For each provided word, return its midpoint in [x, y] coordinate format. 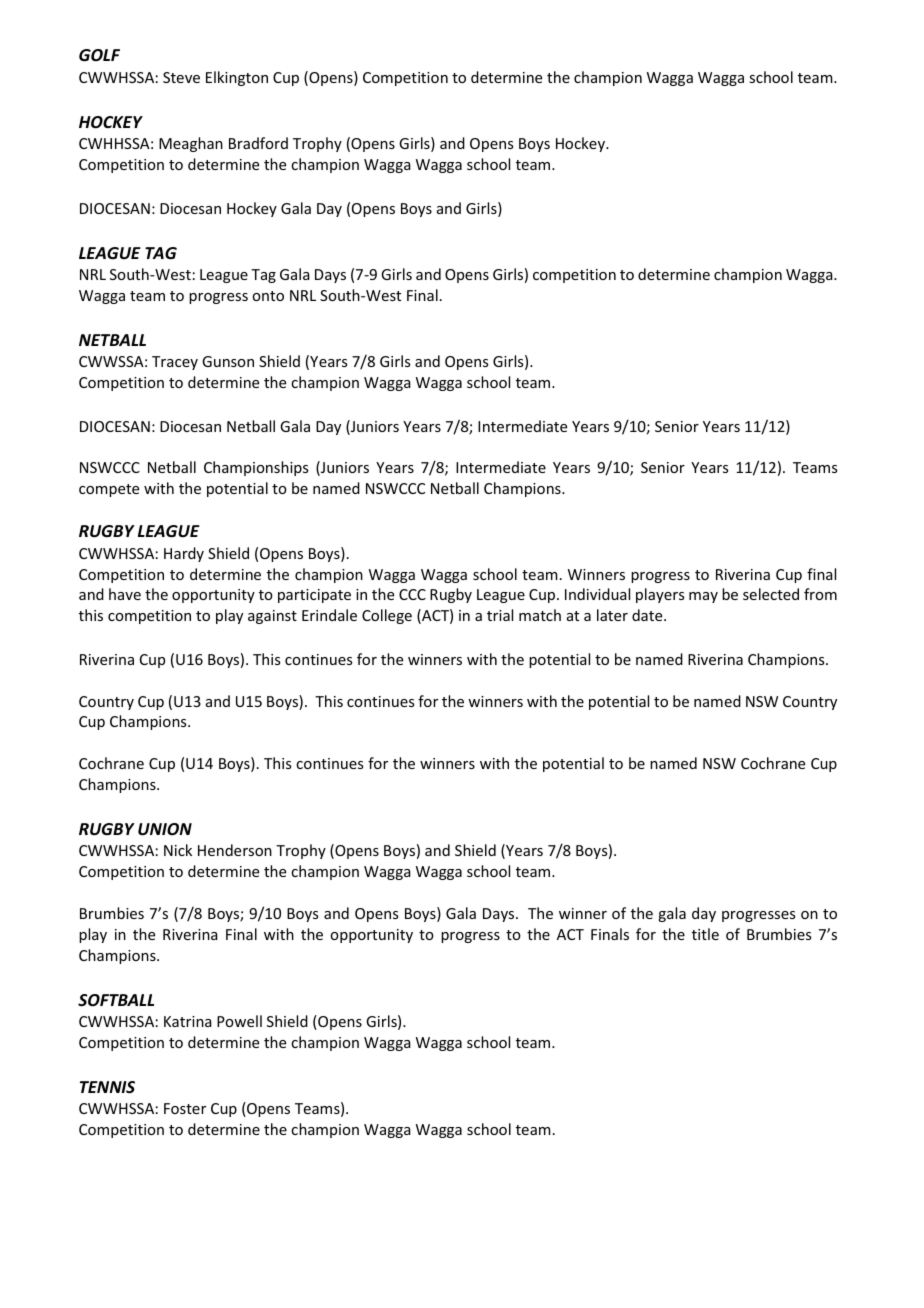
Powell [239, 1021]
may [703, 597]
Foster [185, 1108]
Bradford [258, 143]
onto [268, 296]
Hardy [184, 554]
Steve [181, 77]
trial [500, 615]
